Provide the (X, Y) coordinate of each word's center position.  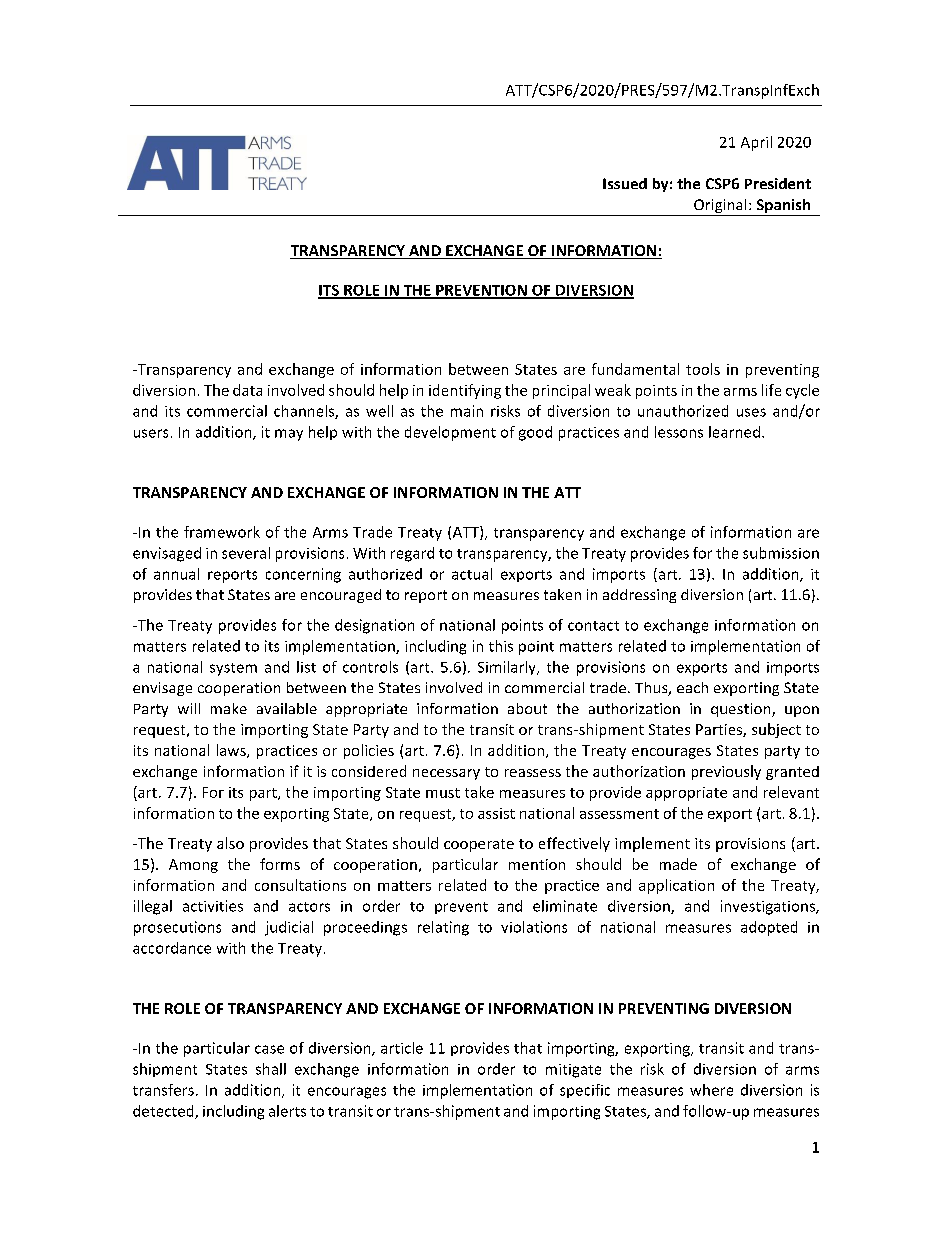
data (247, 390)
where (711, 1090)
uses (751, 412)
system (233, 669)
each (692, 687)
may (289, 435)
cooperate (479, 845)
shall (271, 1069)
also (230, 843)
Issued (625, 183)
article (402, 1048)
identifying (465, 391)
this (501, 646)
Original (720, 207)
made (678, 864)
